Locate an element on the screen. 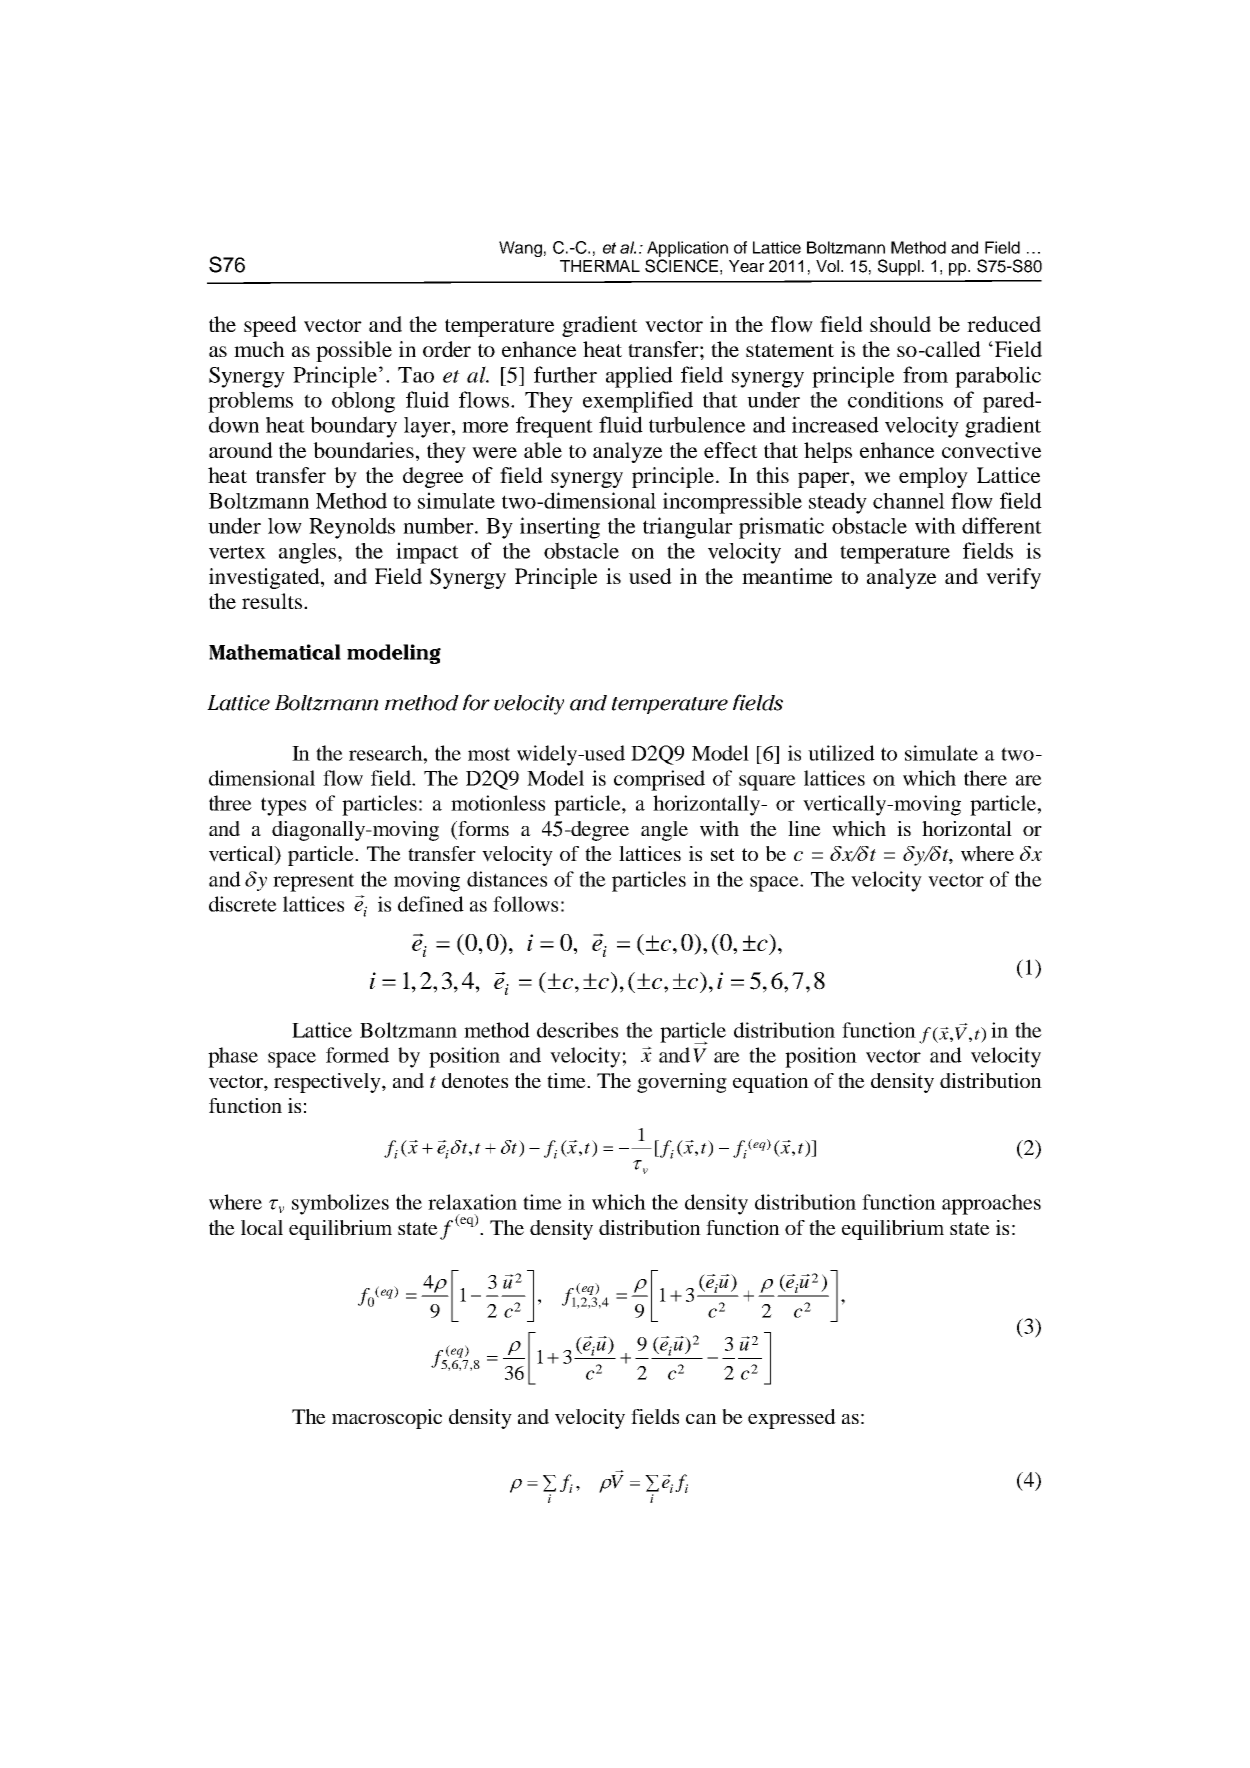 The image size is (1250, 1768). respectively is located at coordinates (328, 1083).
